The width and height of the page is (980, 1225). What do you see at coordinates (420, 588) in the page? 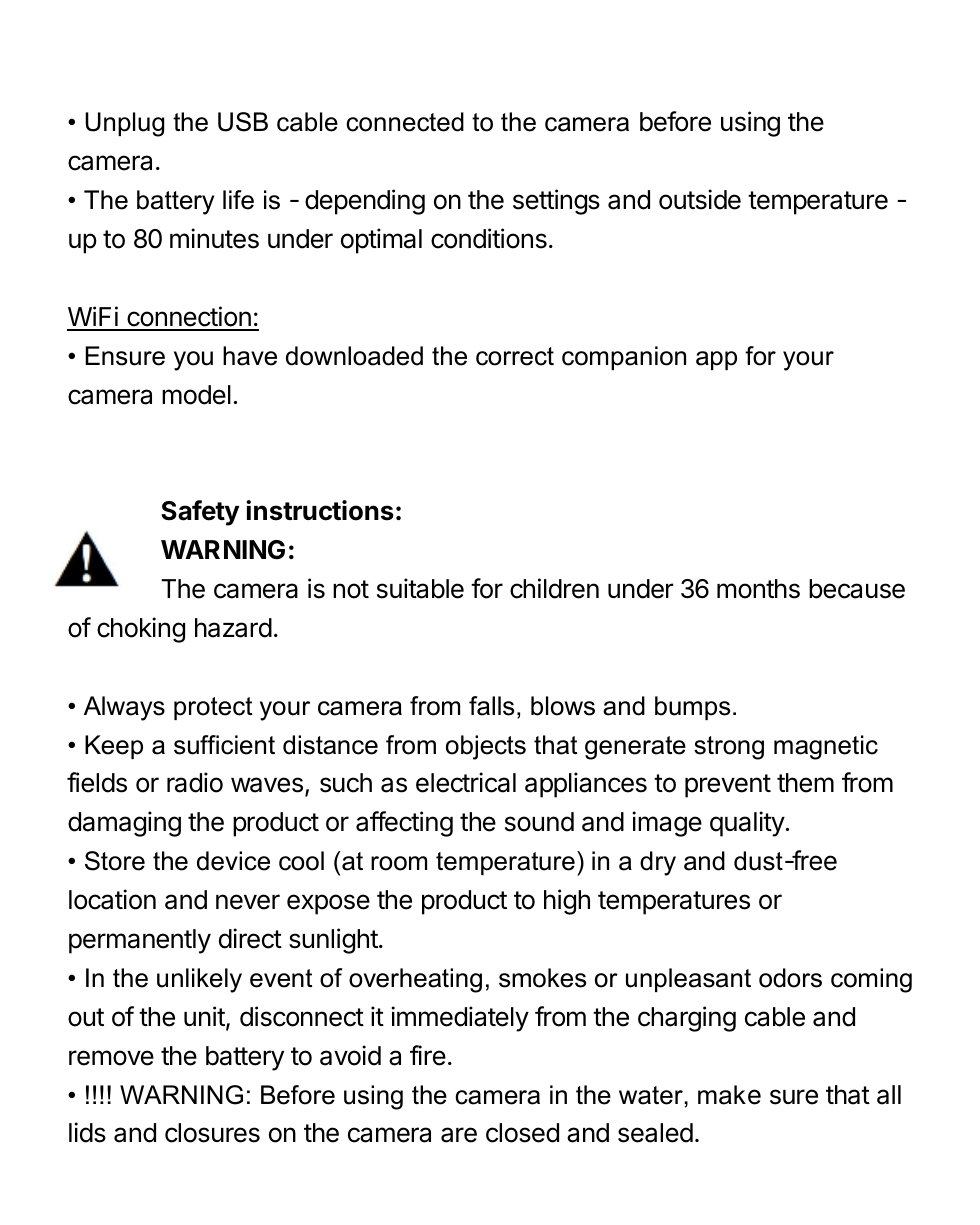
I see `suitable` at bounding box center [420, 588].
